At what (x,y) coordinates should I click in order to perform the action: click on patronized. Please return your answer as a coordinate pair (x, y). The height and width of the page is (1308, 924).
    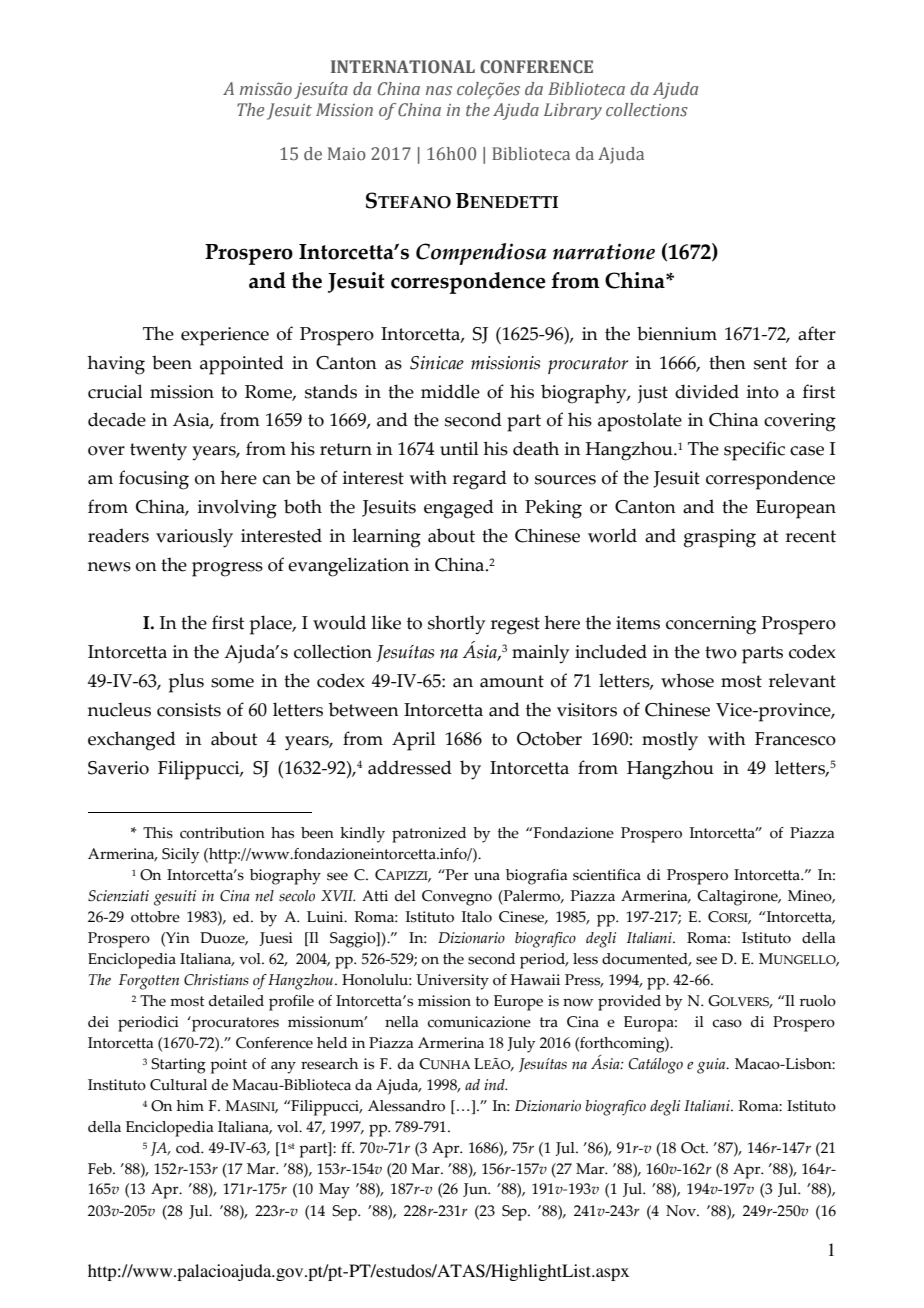
    Looking at the image, I should click on (429, 835).
